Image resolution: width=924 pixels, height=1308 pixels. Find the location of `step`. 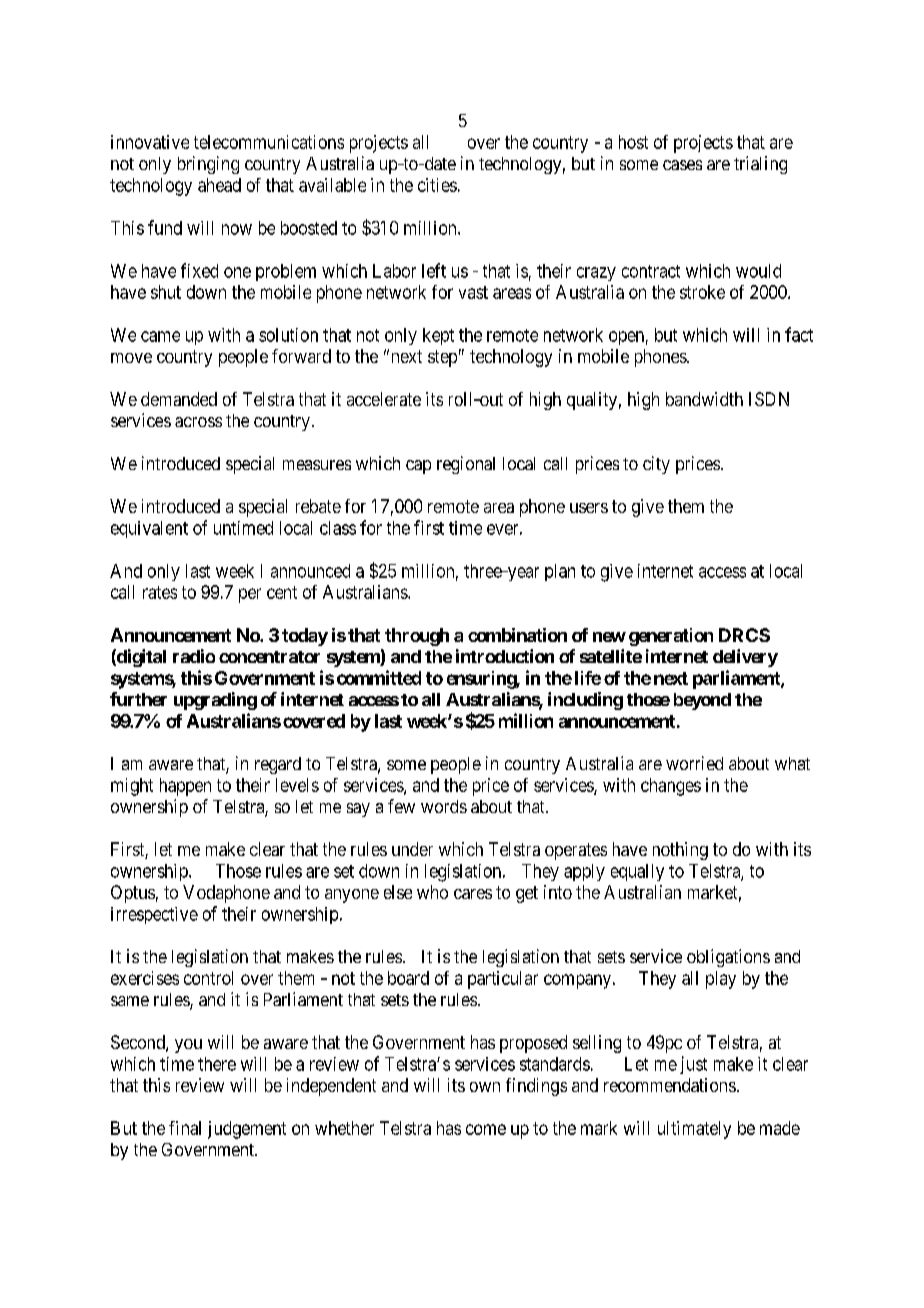

step is located at coordinates (442, 358).
